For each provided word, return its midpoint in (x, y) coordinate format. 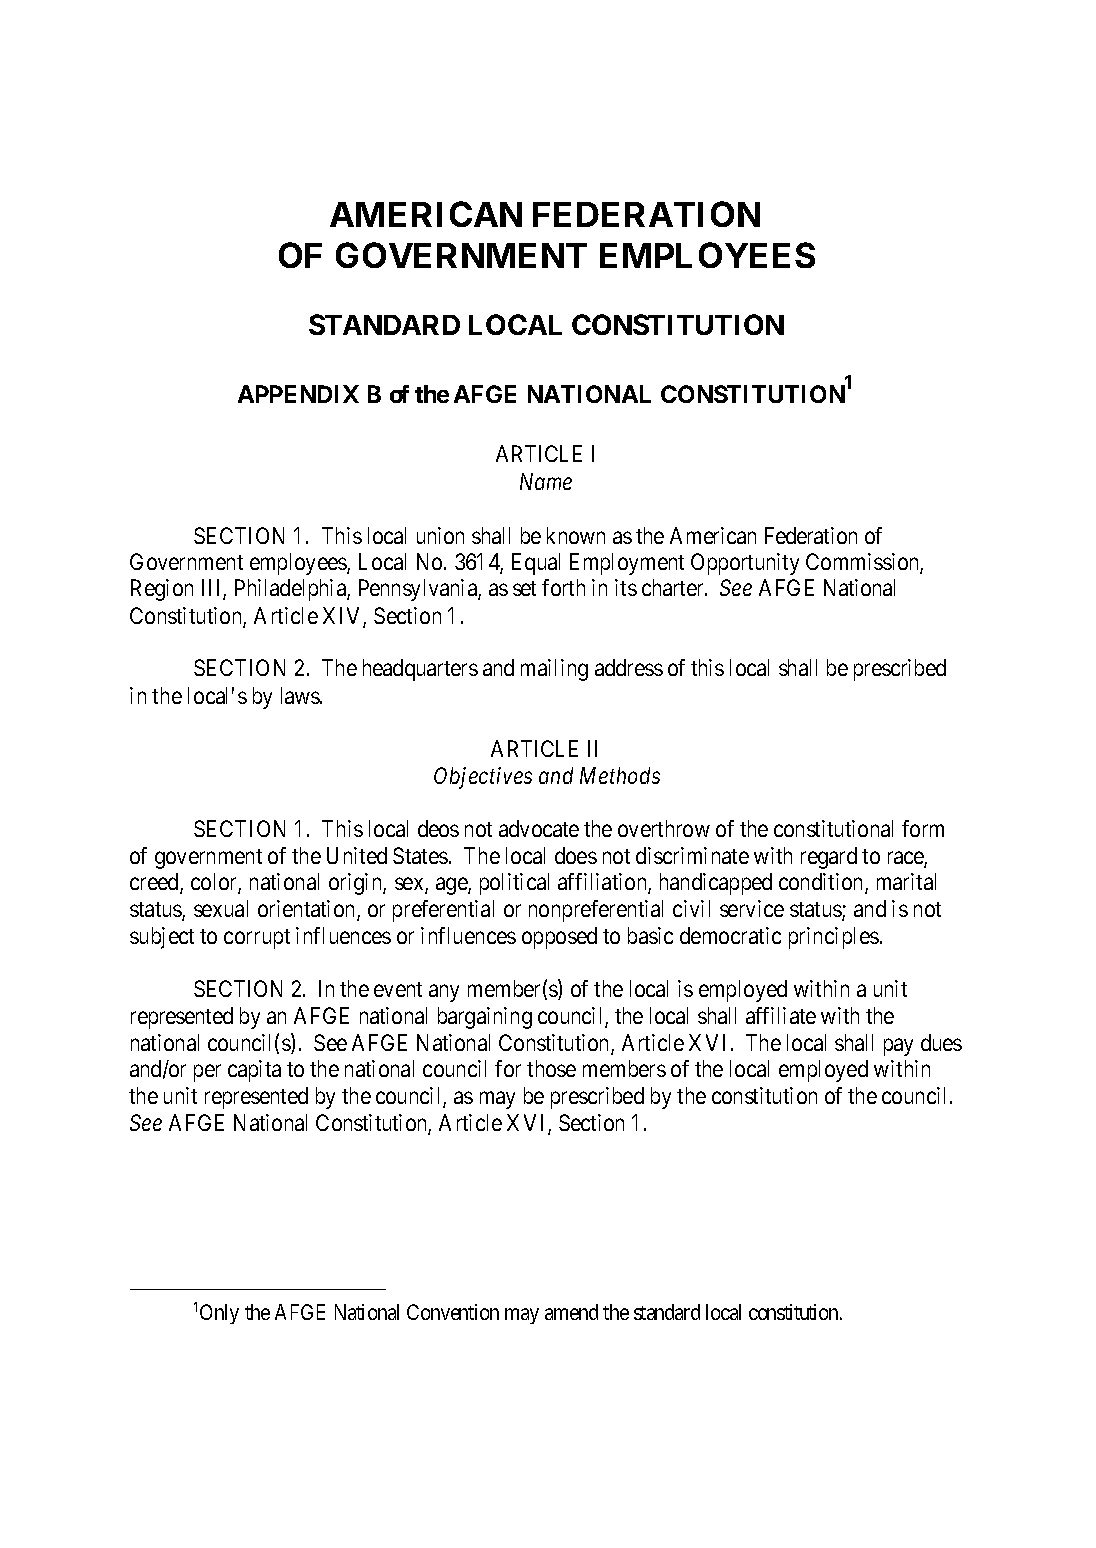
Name (546, 481)
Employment (627, 564)
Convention (453, 1312)
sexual (221, 908)
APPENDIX (298, 394)
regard (829, 858)
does (576, 855)
